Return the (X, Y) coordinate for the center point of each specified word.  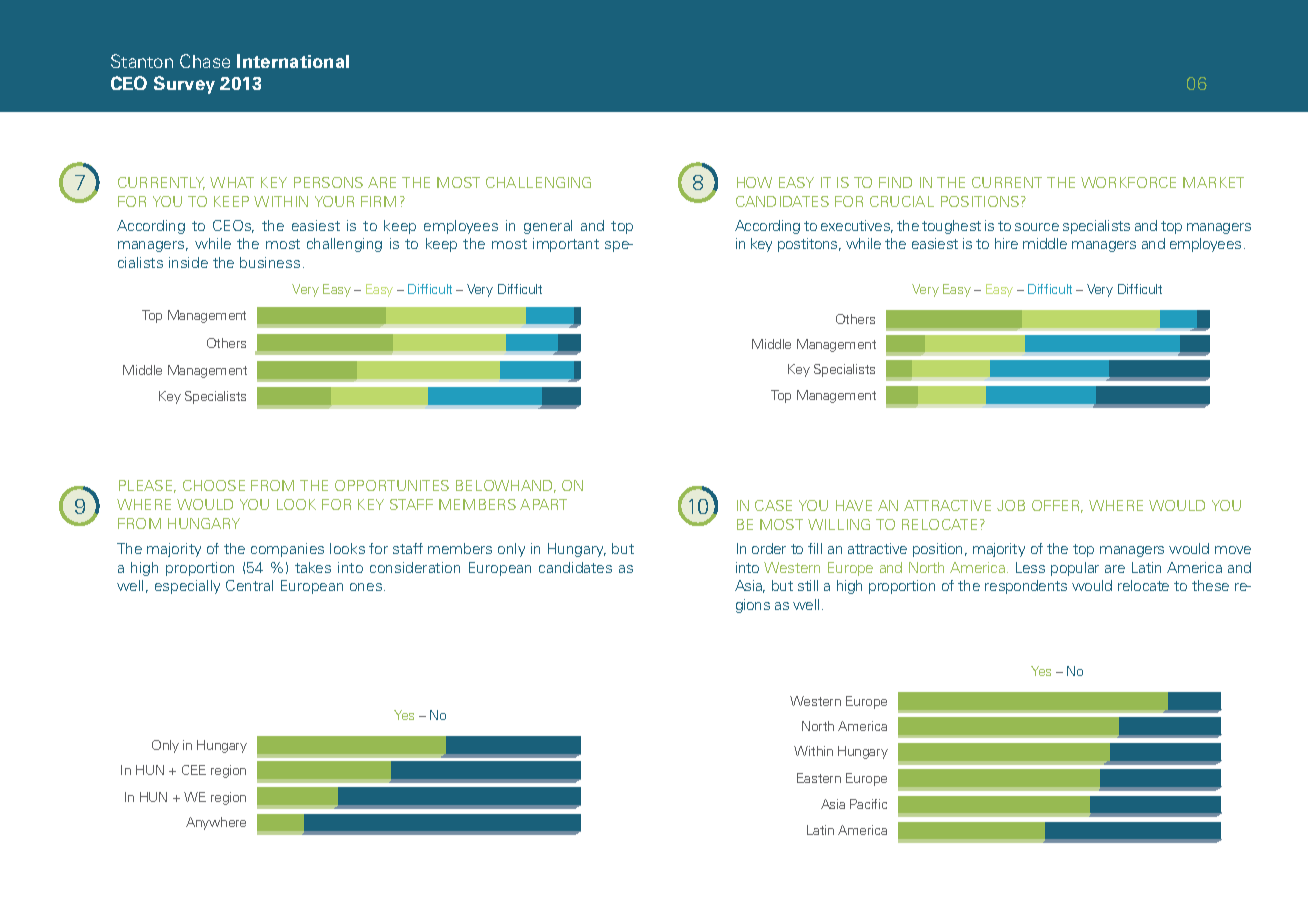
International (293, 61)
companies (287, 550)
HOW (754, 182)
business (270, 262)
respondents (1026, 587)
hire (1006, 243)
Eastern (819, 778)
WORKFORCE (1128, 182)
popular (1075, 569)
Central (249, 585)
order (769, 548)
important (566, 245)
